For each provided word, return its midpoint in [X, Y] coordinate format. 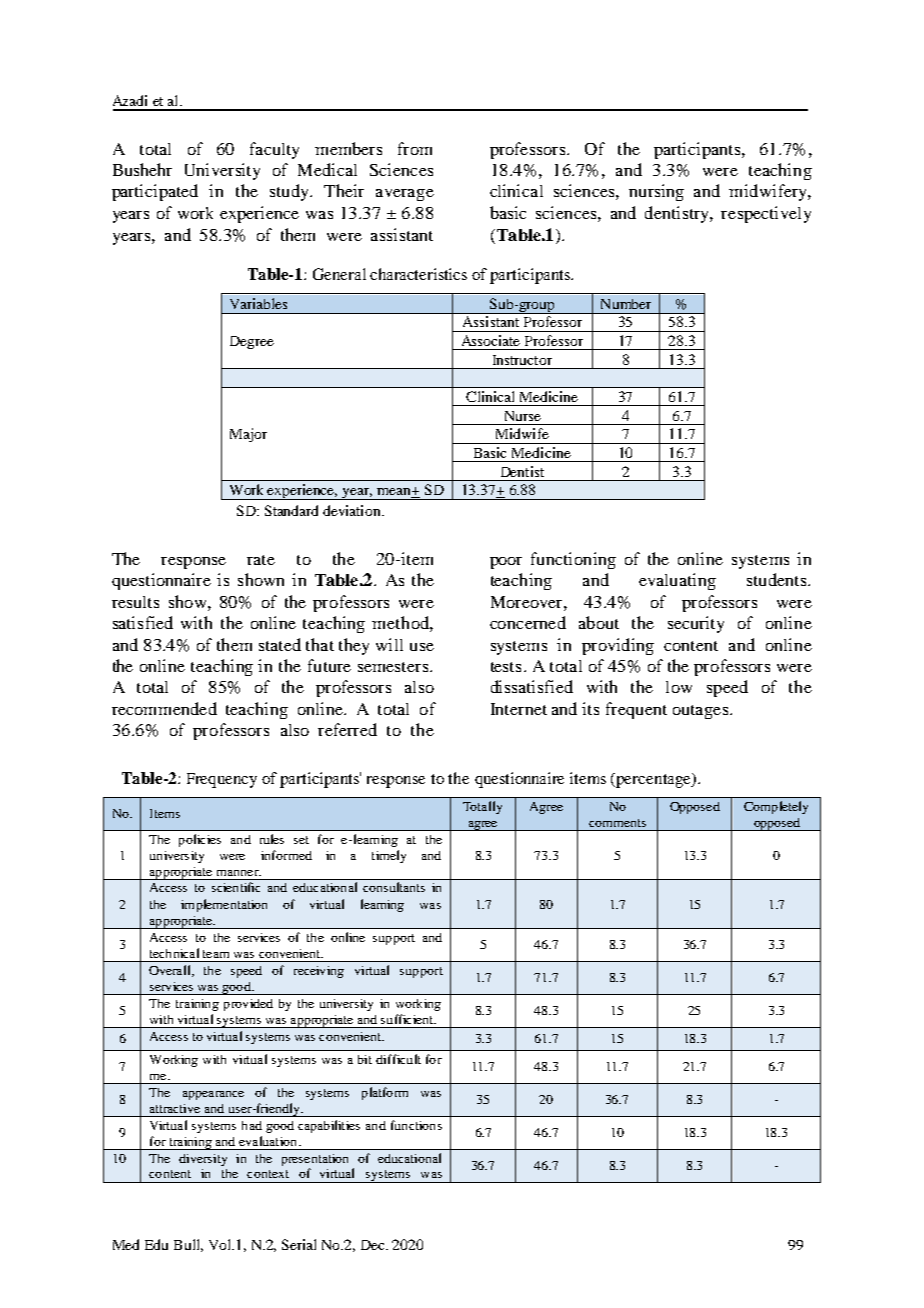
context [268, 1174]
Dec [374, 1245]
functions [416, 1125]
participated [155, 192]
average [405, 195]
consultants [394, 887]
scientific [236, 887]
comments [617, 823]
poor [506, 563]
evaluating [677, 581]
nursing [656, 192]
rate [261, 560]
